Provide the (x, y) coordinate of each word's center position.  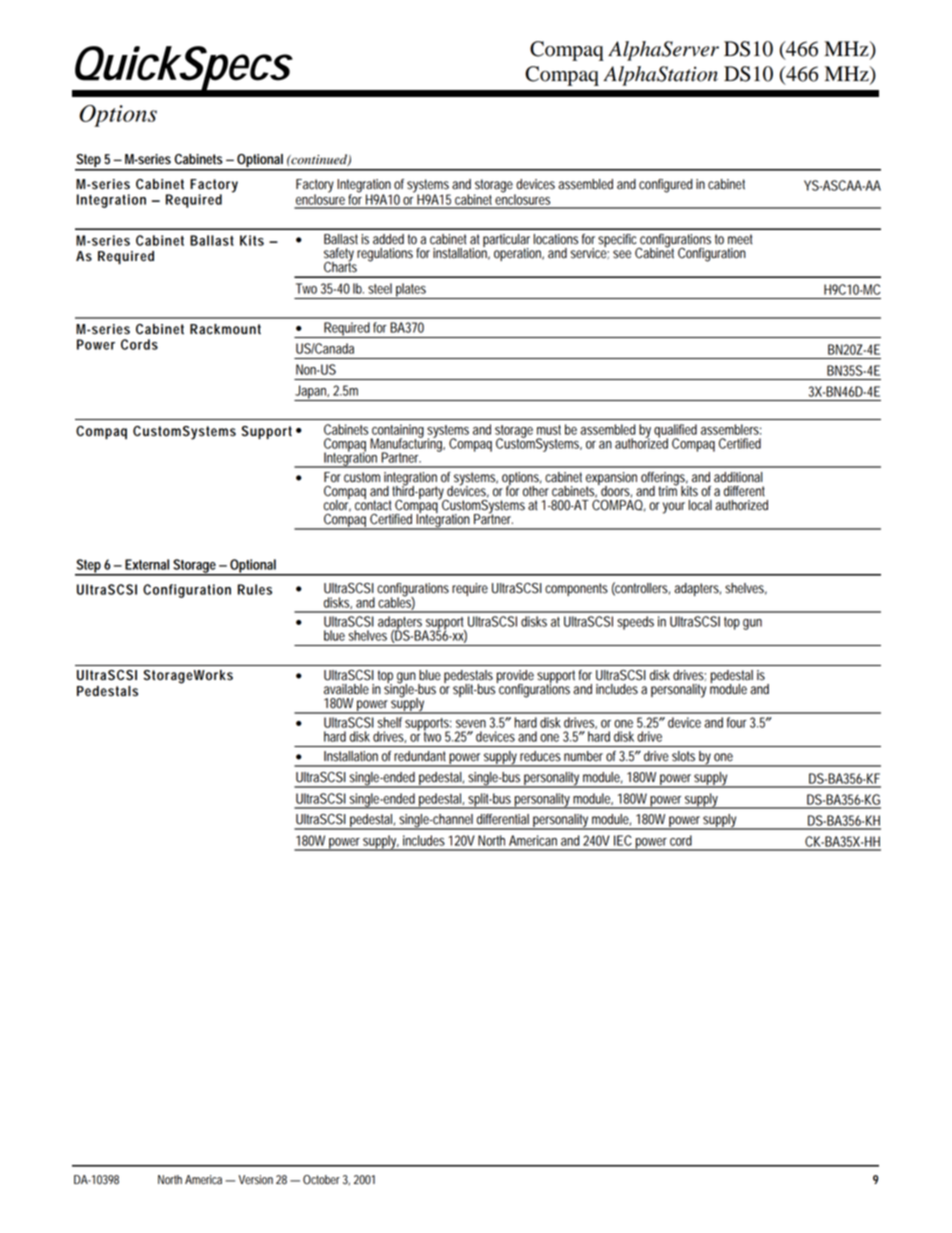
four (737, 722)
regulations (385, 255)
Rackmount (225, 329)
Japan (312, 393)
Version (255, 1180)
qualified (675, 432)
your (674, 508)
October (321, 1180)
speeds (635, 623)
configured (666, 186)
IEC (623, 840)
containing (397, 432)
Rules (255, 589)
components (576, 589)
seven (471, 724)
